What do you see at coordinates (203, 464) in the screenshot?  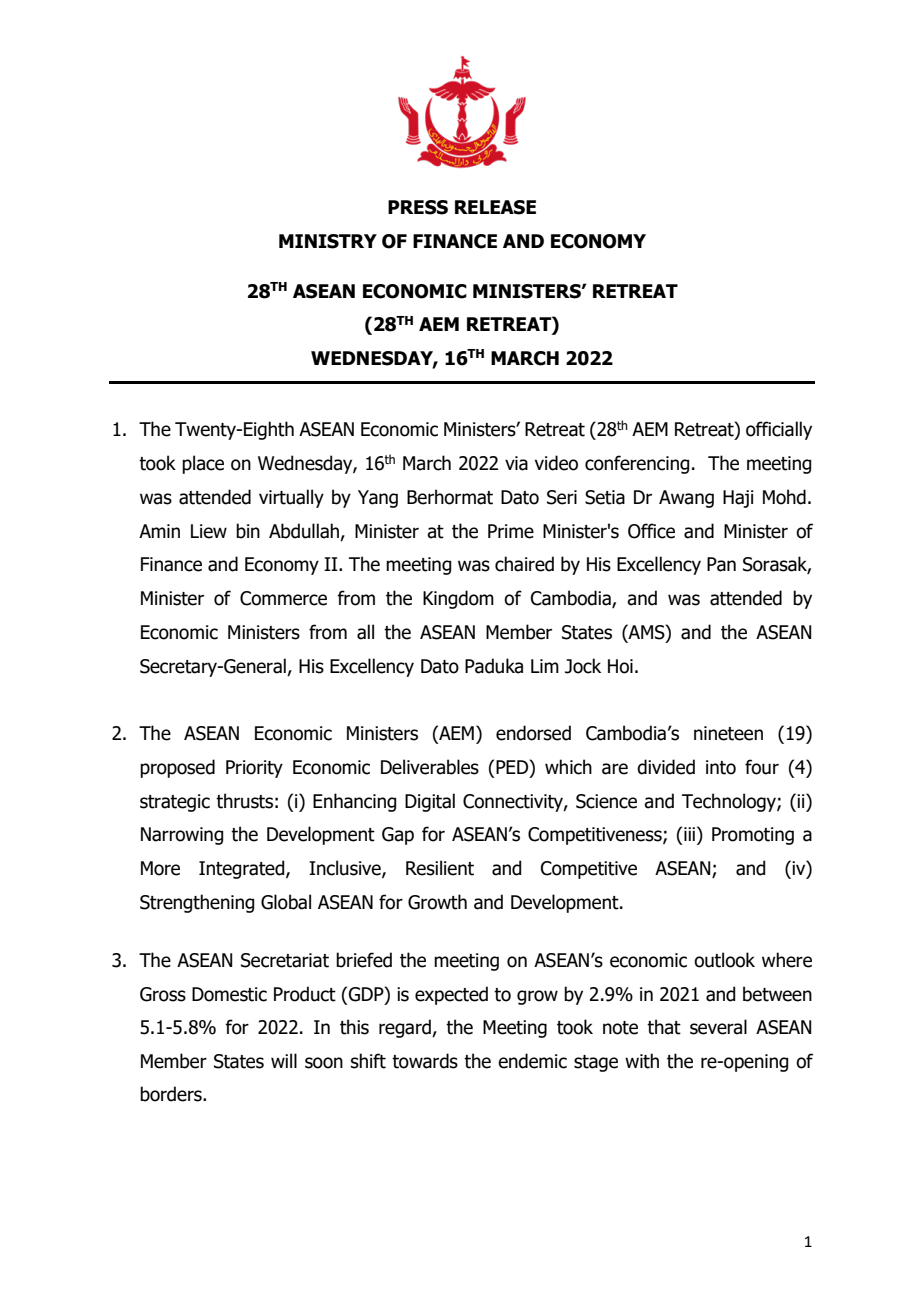 I see `place` at bounding box center [203, 464].
